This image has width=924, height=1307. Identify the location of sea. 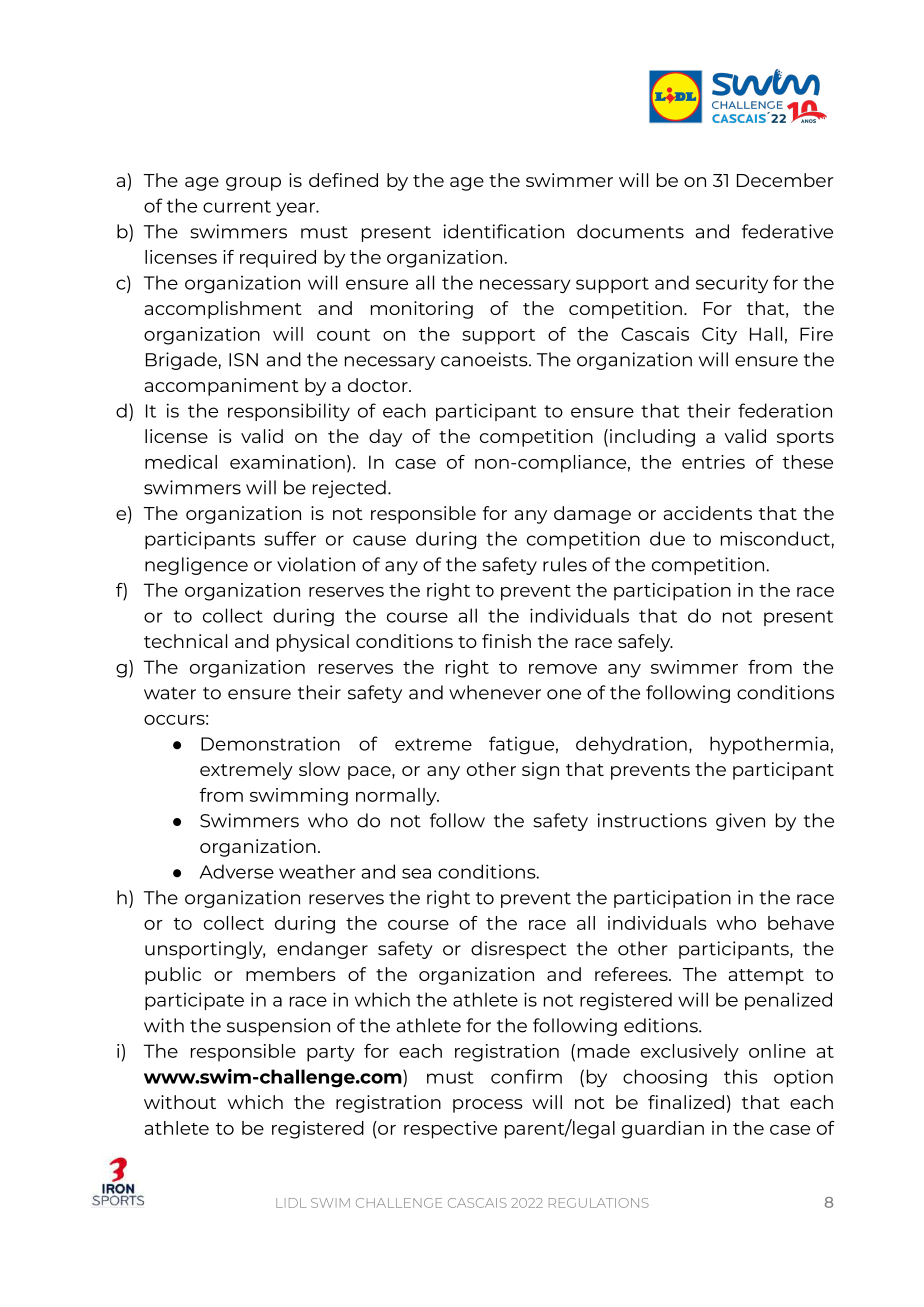
(416, 873).
